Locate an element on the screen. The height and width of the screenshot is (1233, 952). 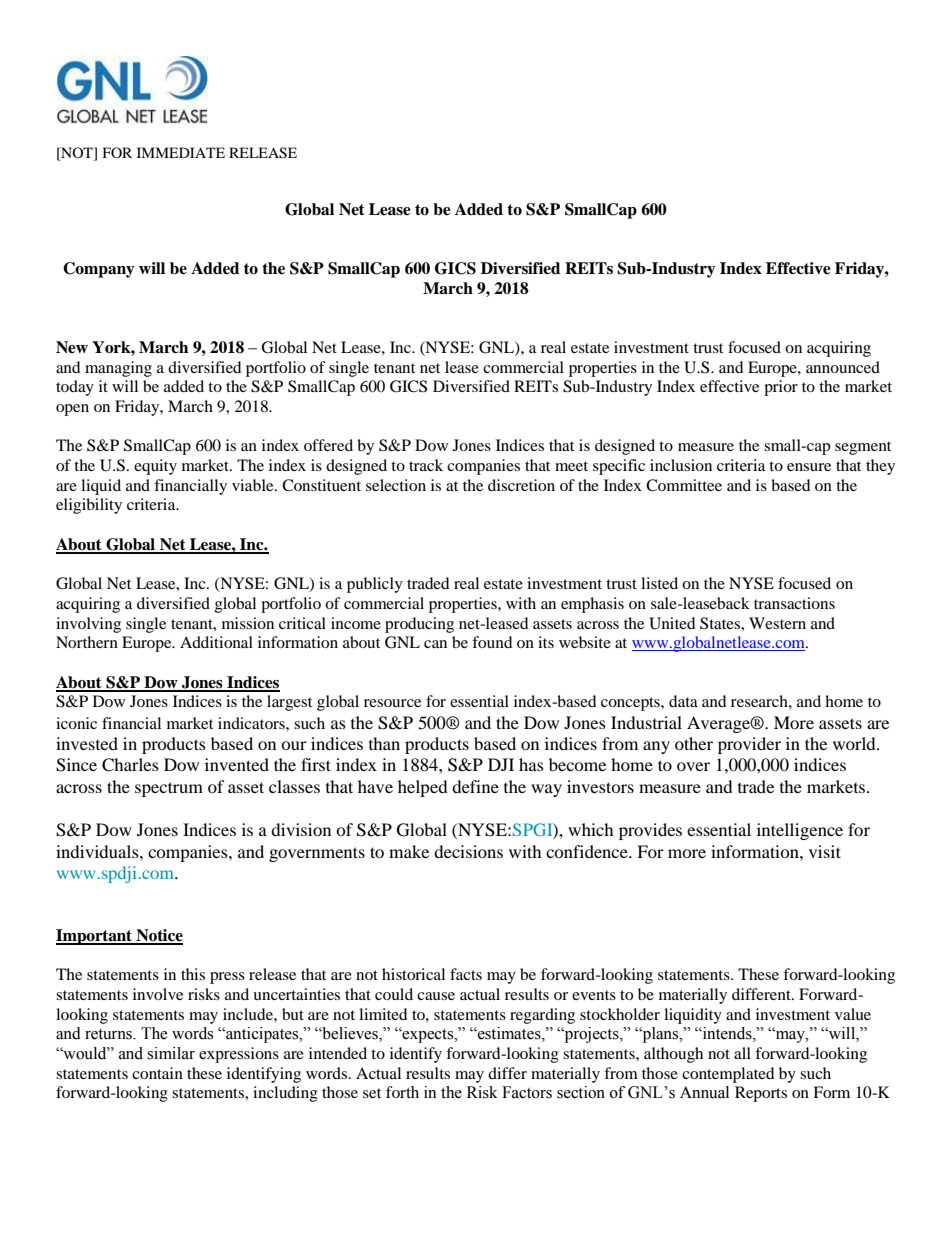
define is located at coordinates (475, 786).
